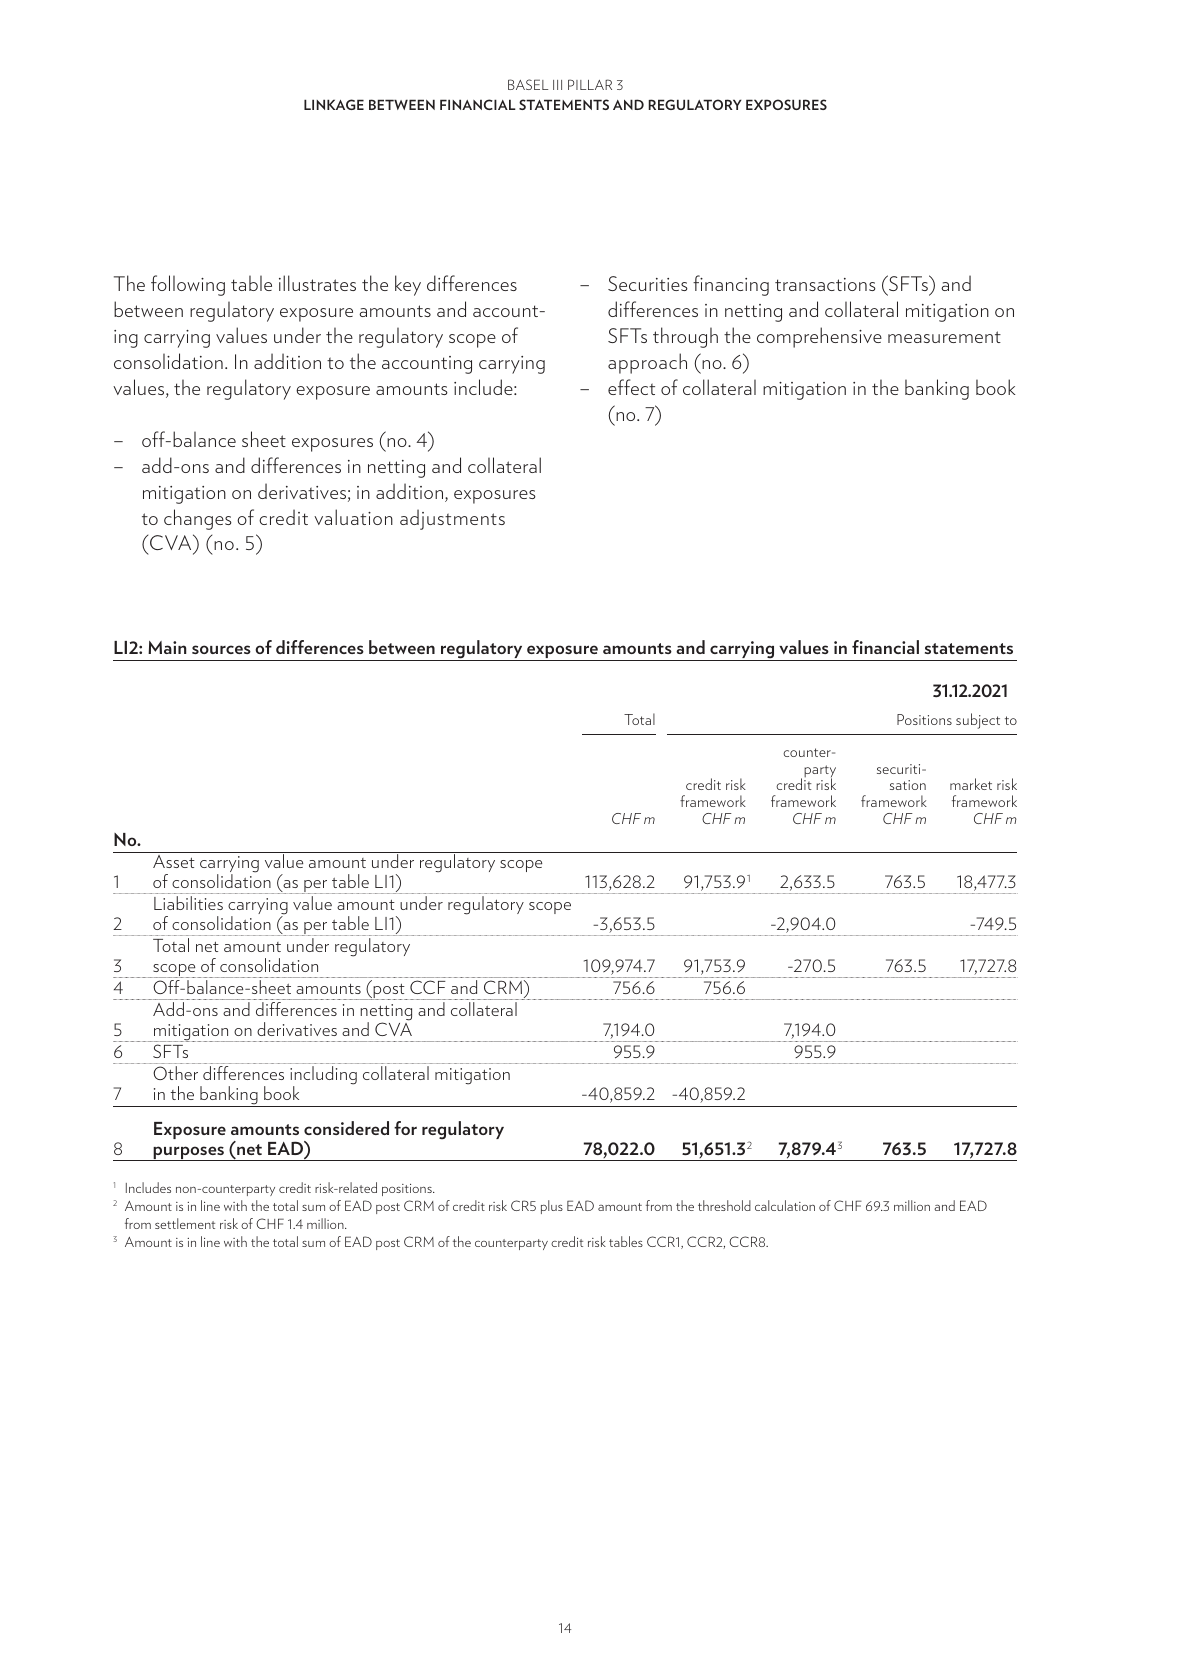 The height and width of the image is (1679, 1187). I want to click on transactions, so click(825, 284).
